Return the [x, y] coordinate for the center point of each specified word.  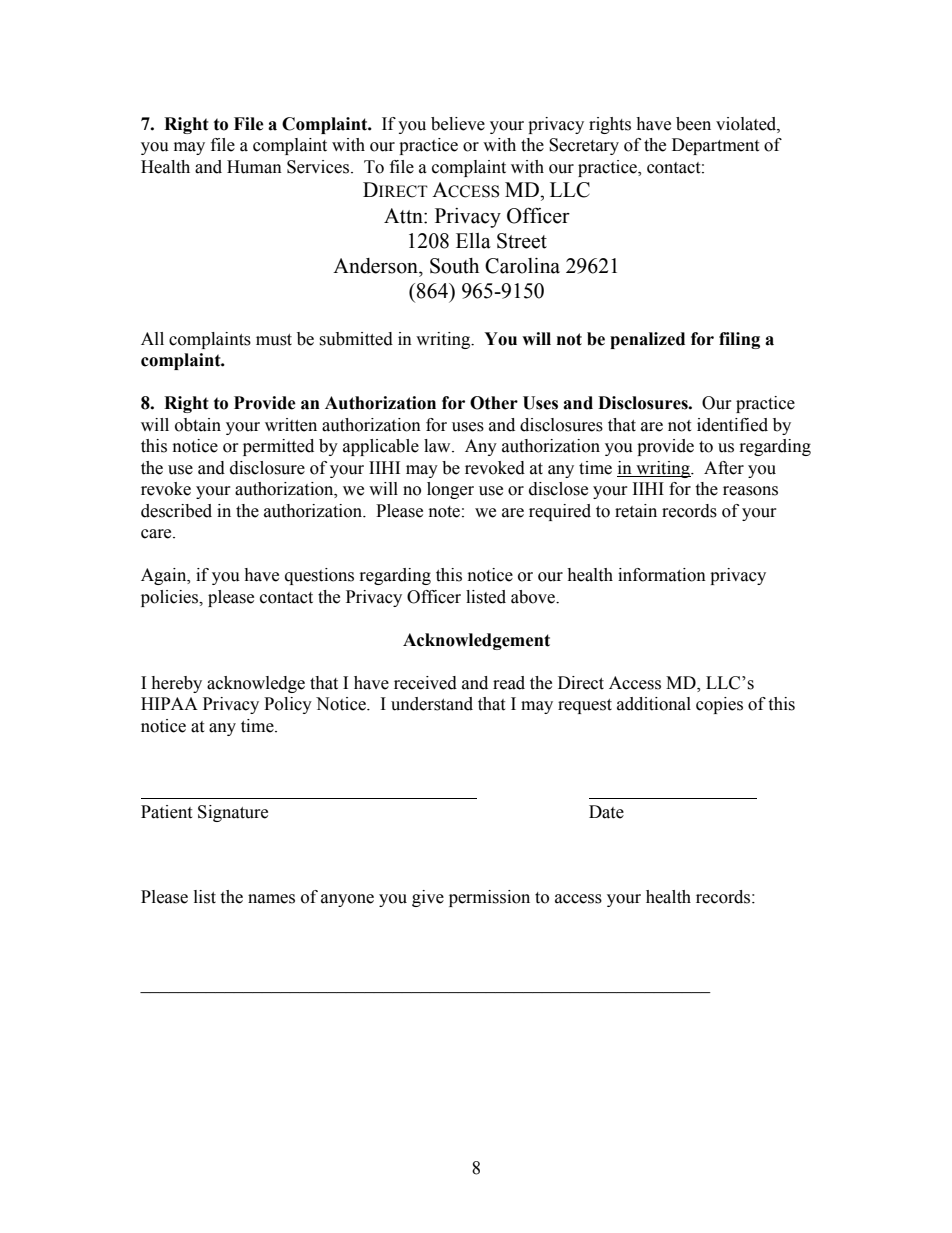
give [428, 898]
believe [458, 124]
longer [450, 490]
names [271, 899]
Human [254, 167]
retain [636, 511]
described [176, 511]
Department [715, 146]
